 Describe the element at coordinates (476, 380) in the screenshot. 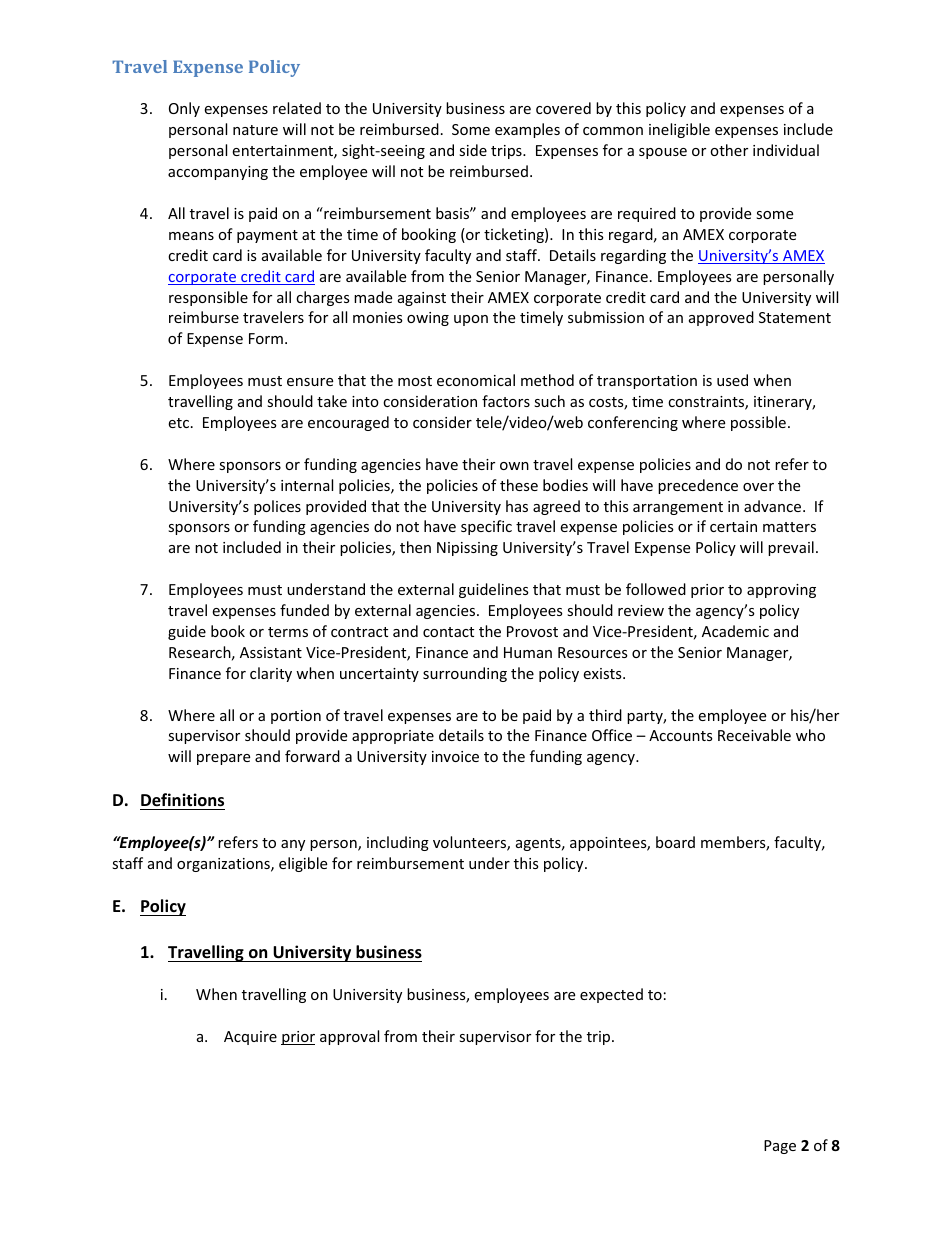

I see `economical` at that location.
